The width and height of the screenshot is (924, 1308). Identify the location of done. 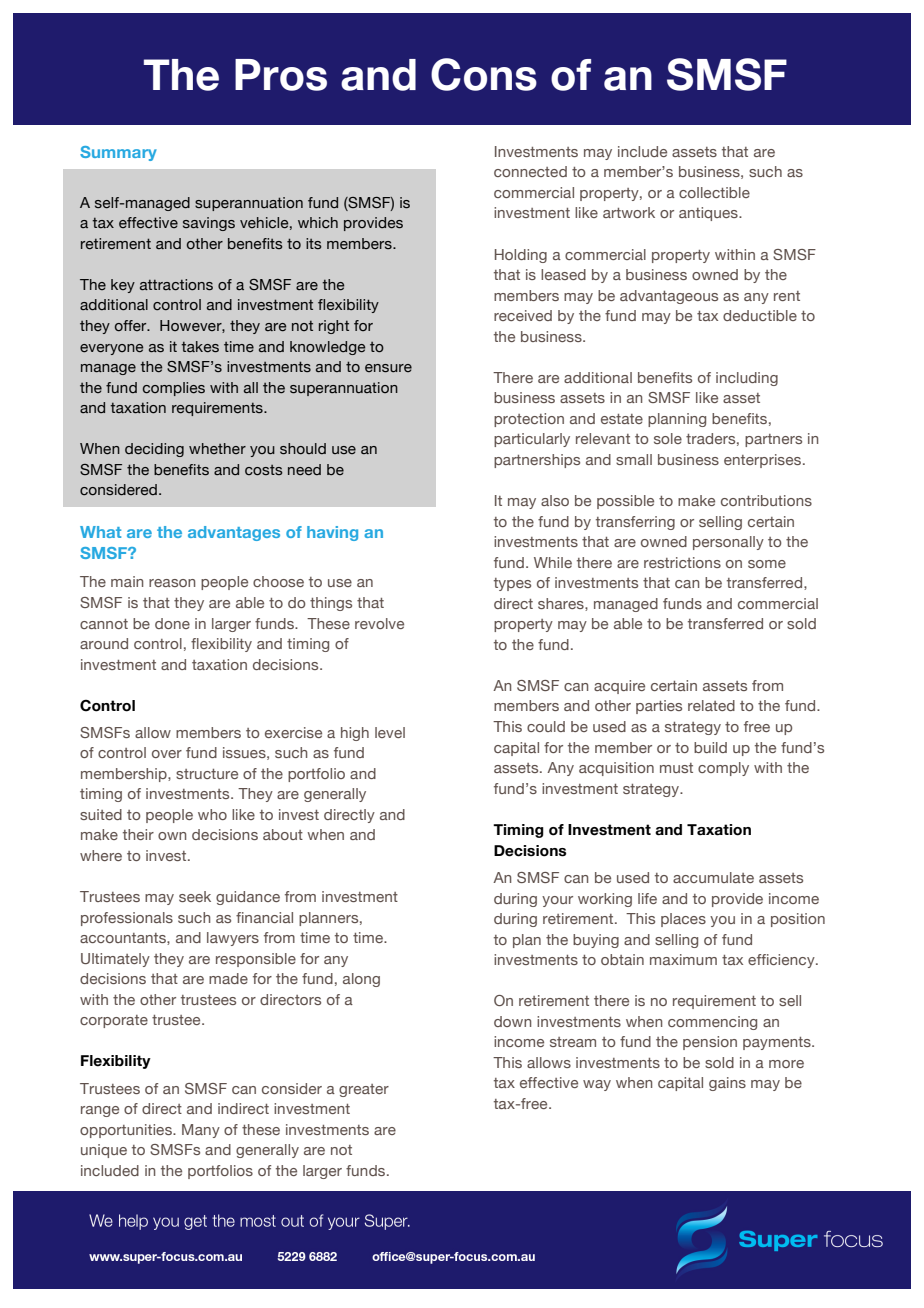
(172, 623).
